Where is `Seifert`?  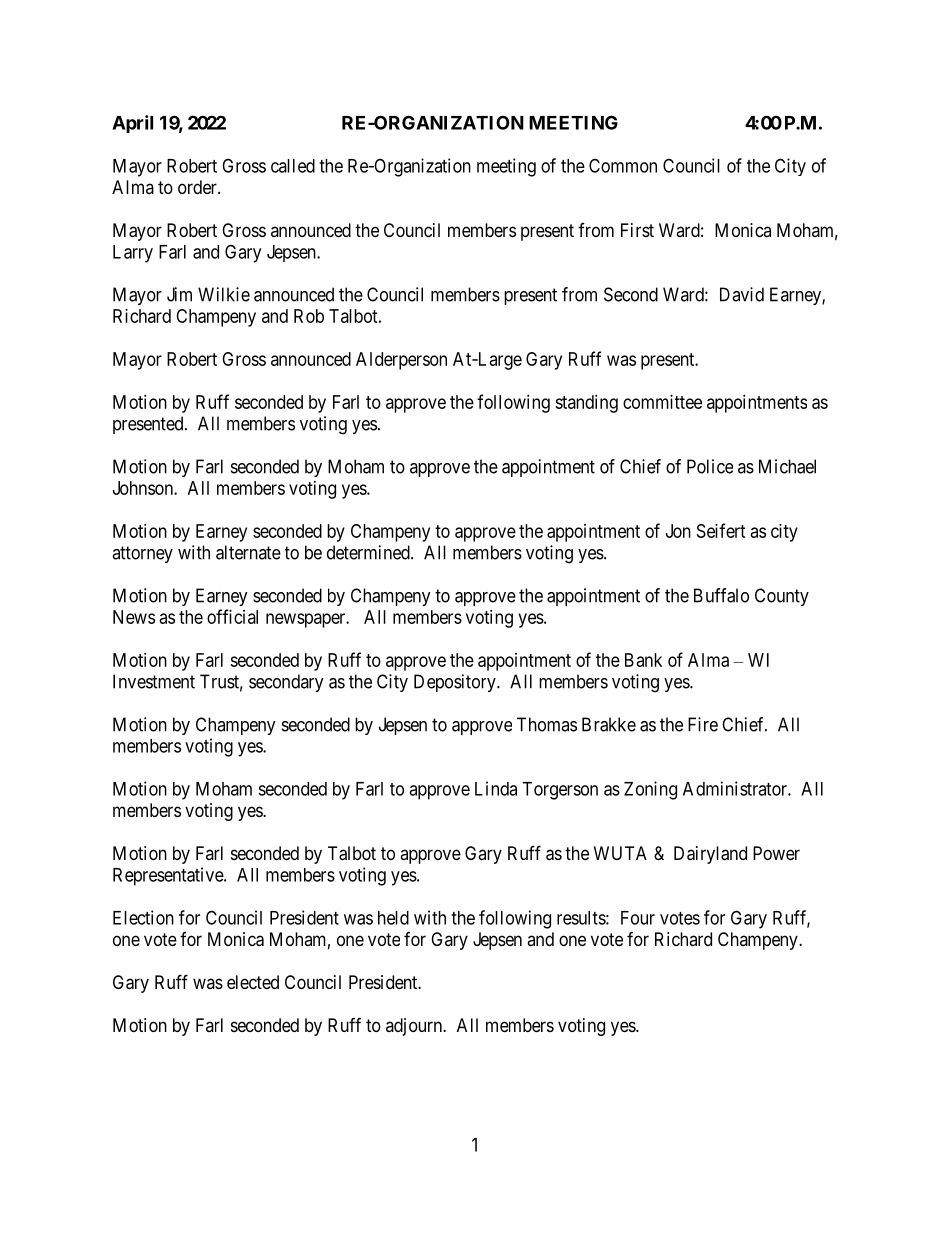 Seifert is located at coordinates (721, 530).
